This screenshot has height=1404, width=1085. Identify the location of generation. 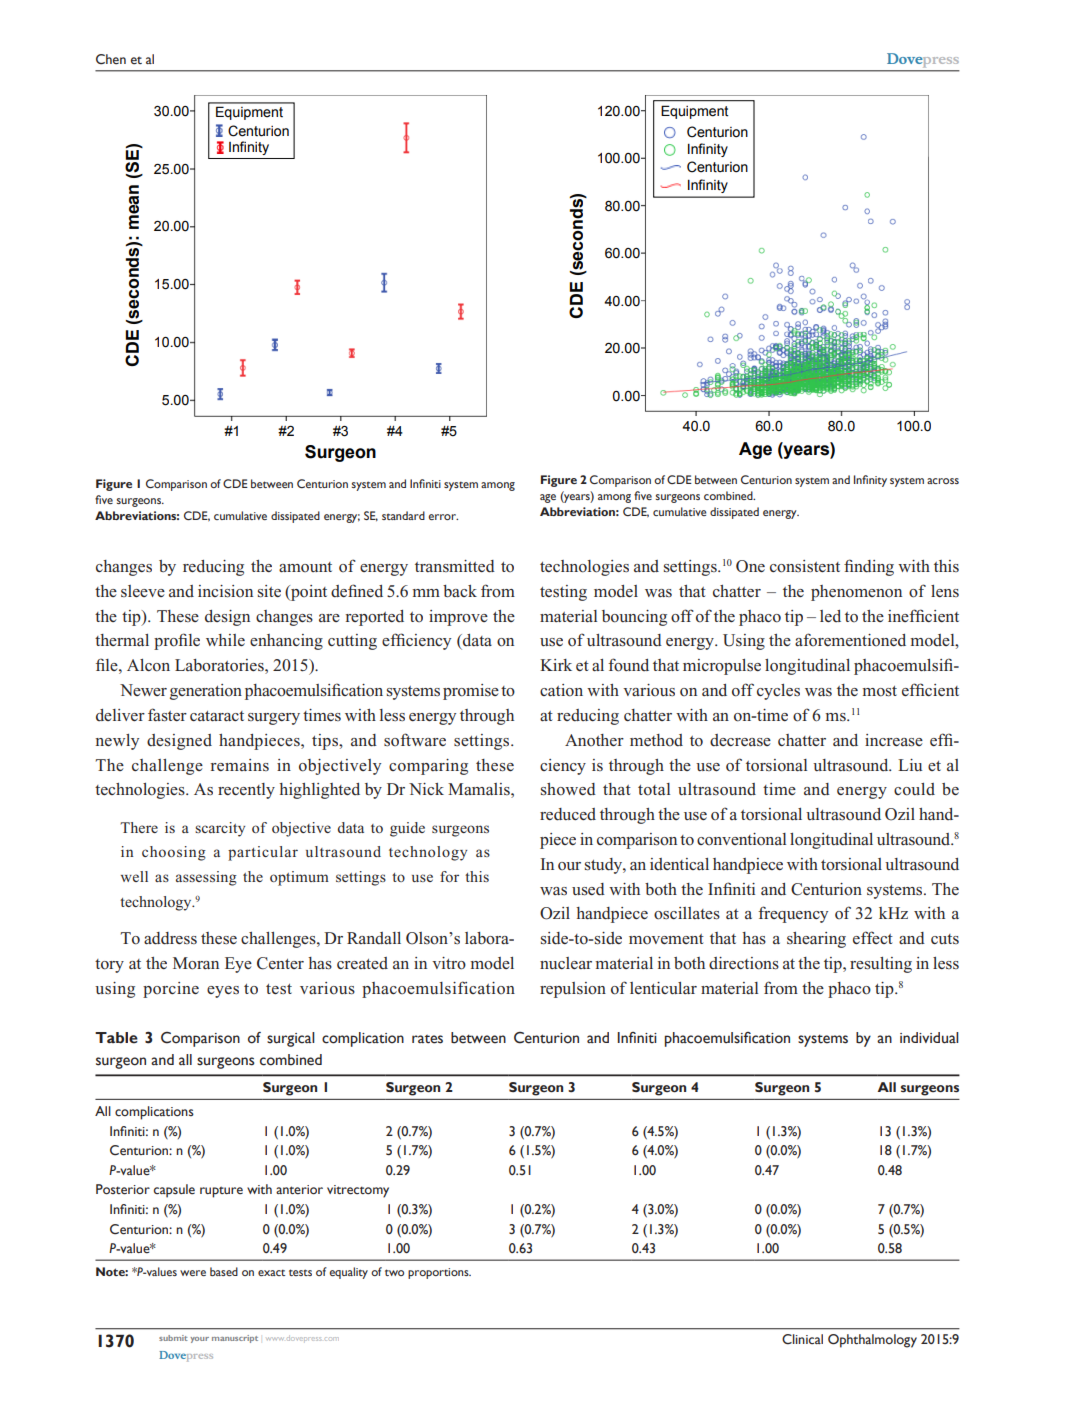
(206, 692).
